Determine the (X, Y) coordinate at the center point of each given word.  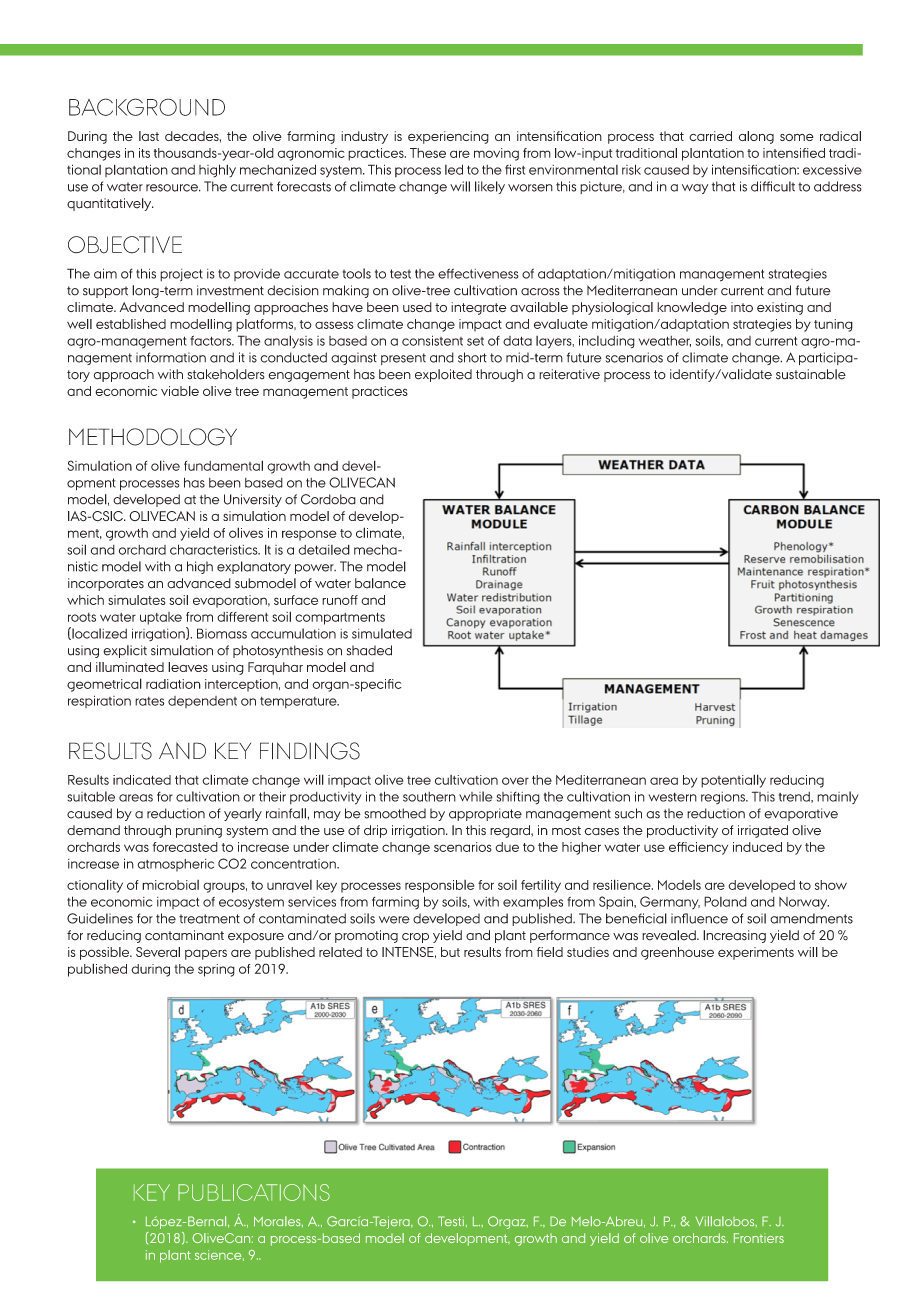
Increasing (734, 936)
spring (216, 970)
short (472, 357)
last (149, 136)
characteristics (215, 549)
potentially (733, 781)
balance (380, 583)
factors (211, 340)
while (476, 796)
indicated (142, 780)
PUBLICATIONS (254, 1192)
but (450, 952)
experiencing (448, 137)
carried (710, 136)
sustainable (811, 374)
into (742, 307)
